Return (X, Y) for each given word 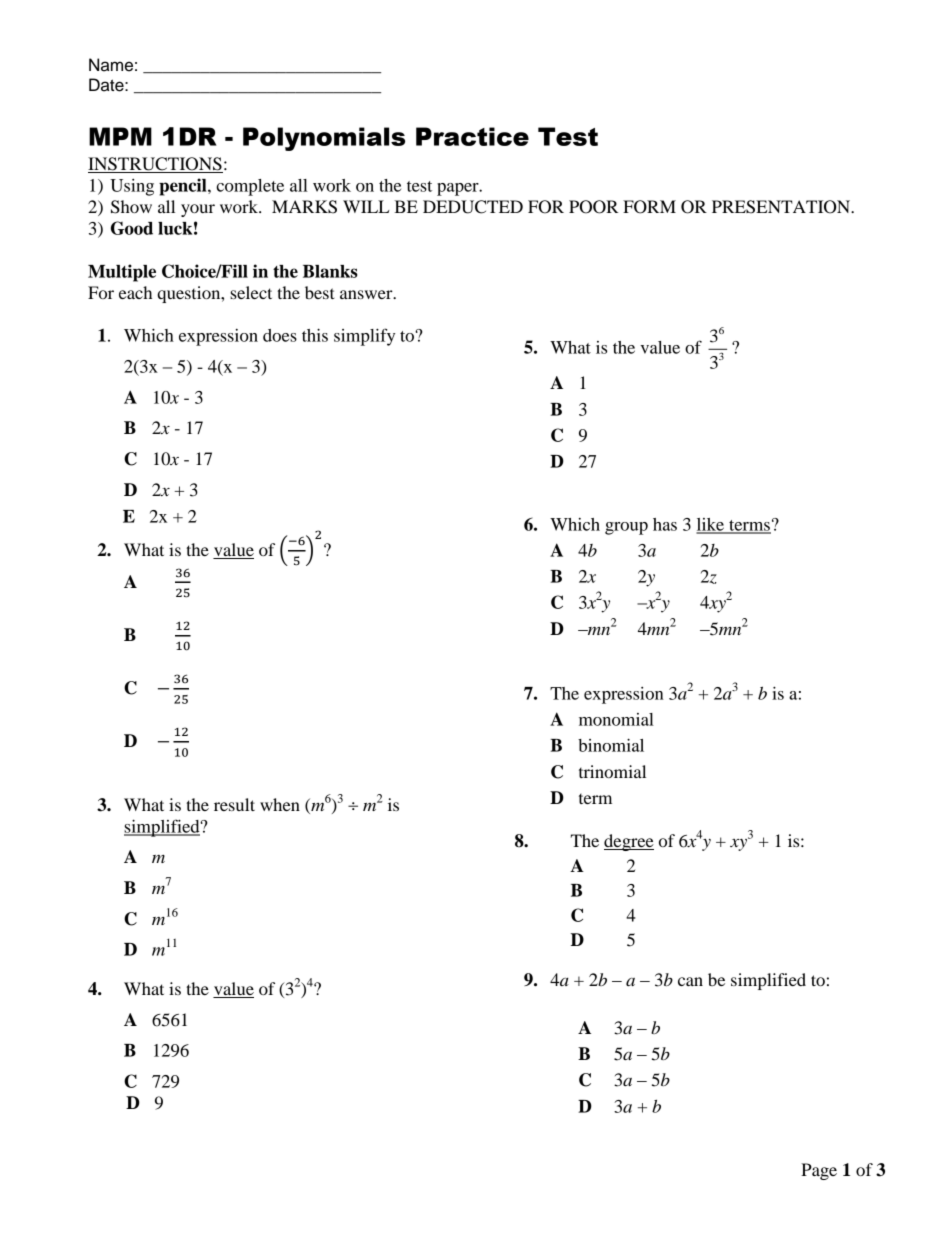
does (280, 335)
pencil (184, 187)
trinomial (612, 771)
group (626, 528)
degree (629, 842)
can (690, 981)
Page (819, 1171)
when (280, 804)
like (711, 525)
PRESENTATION (782, 207)
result (234, 804)
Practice (472, 136)
